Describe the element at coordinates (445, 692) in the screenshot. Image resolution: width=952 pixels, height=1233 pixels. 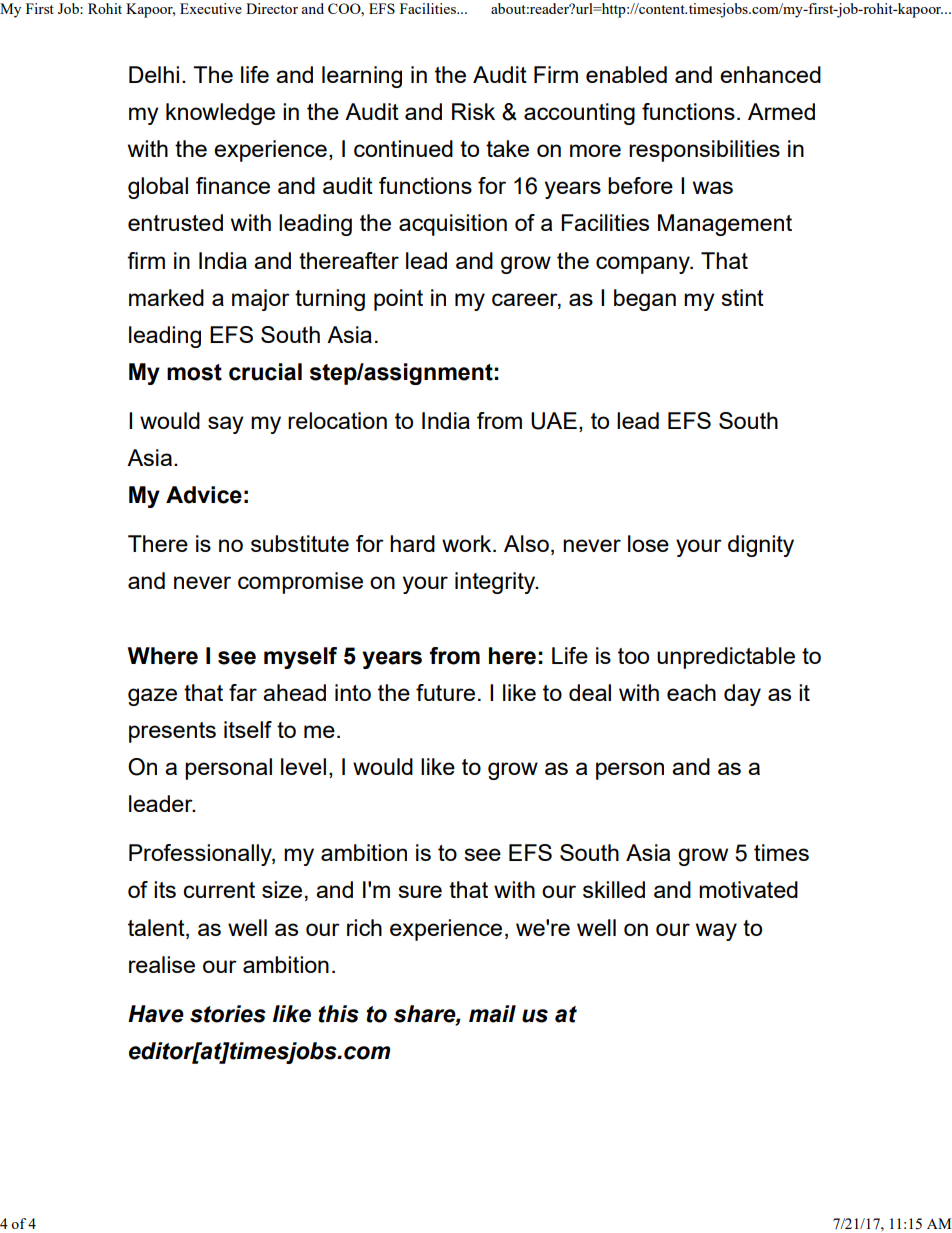
I see `future` at that location.
